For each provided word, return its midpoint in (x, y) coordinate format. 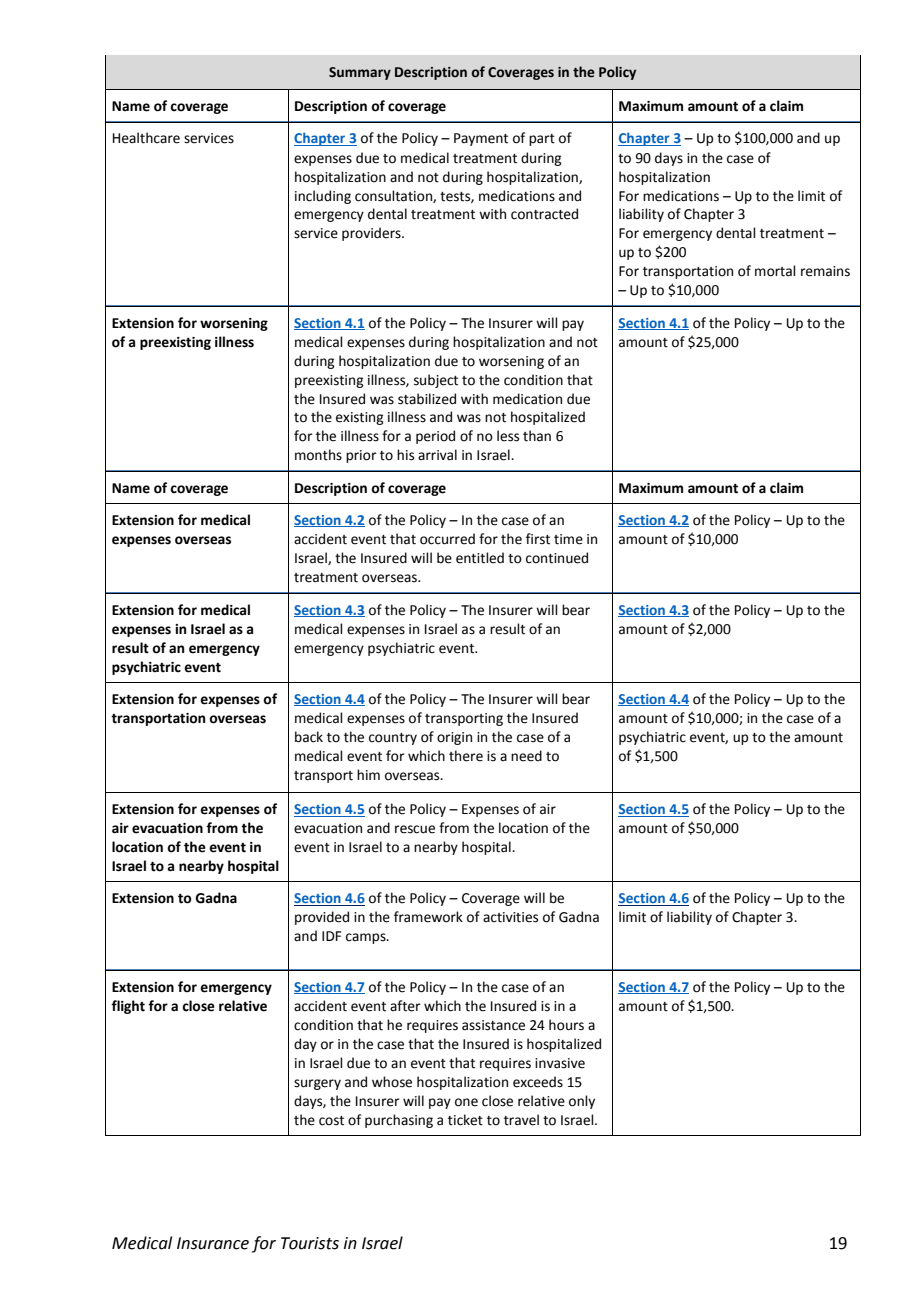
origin (454, 738)
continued (557, 558)
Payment (481, 139)
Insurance (213, 1243)
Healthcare (146, 138)
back (309, 737)
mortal (775, 271)
